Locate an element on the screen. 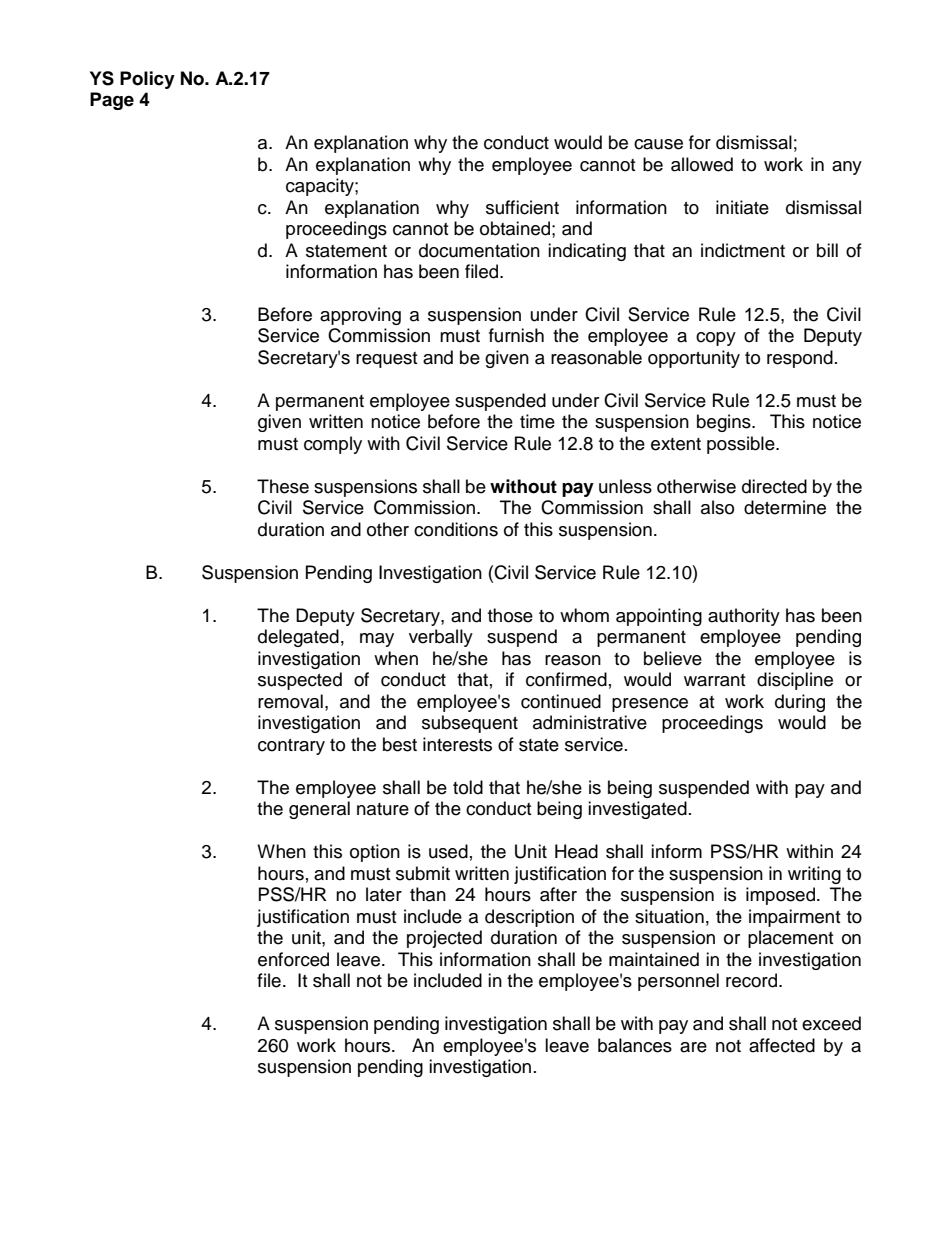 The image size is (952, 1233). These is located at coordinates (283, 486).
